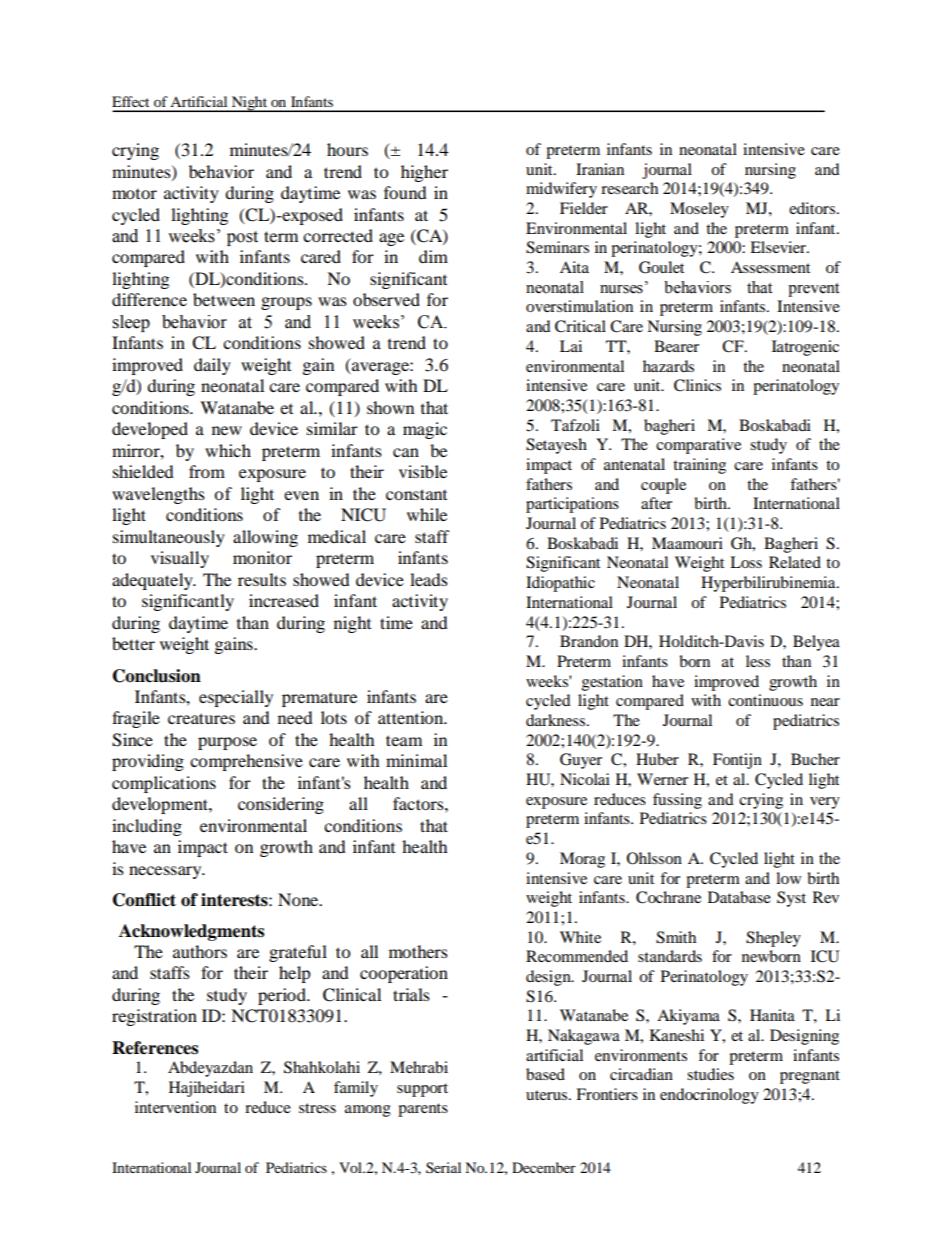  I want to click on higher, so click(424, 173).
